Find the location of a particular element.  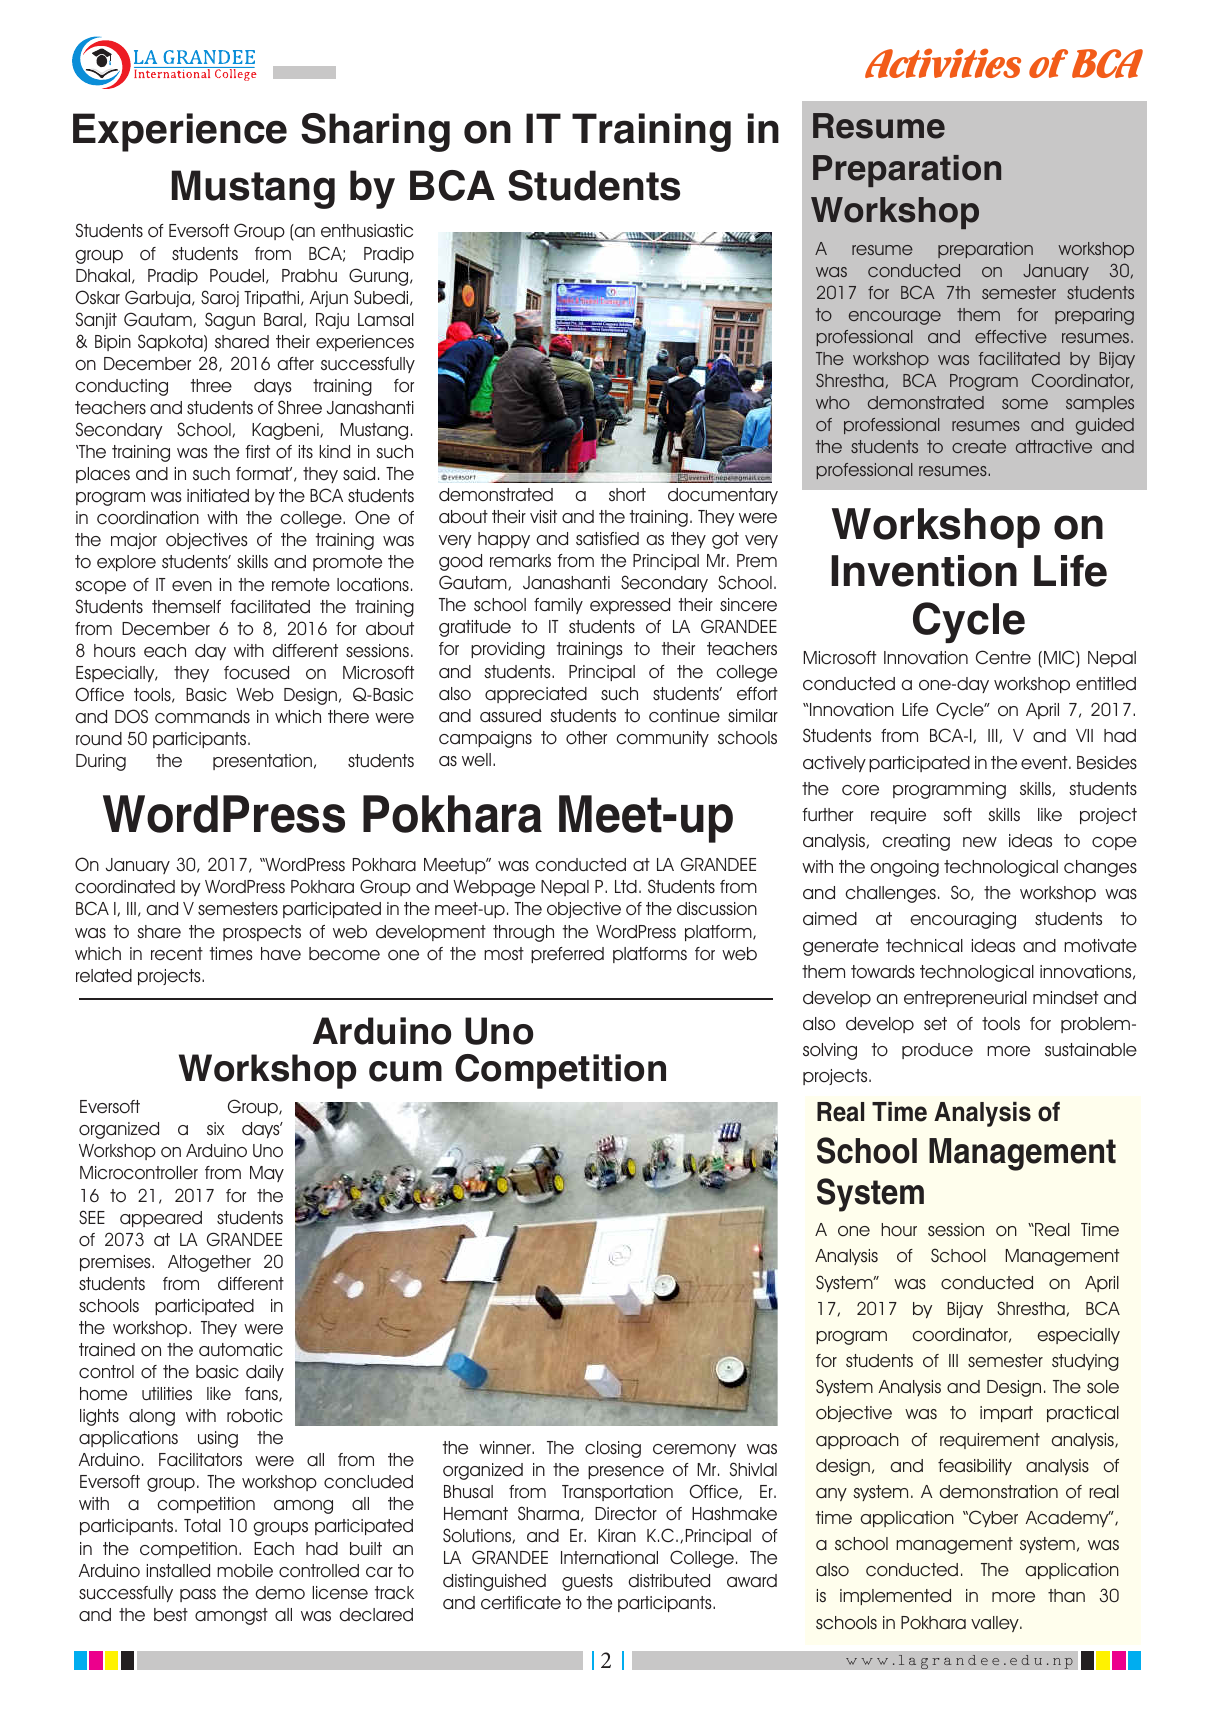

valley is located at coordinates (996, 1624).
